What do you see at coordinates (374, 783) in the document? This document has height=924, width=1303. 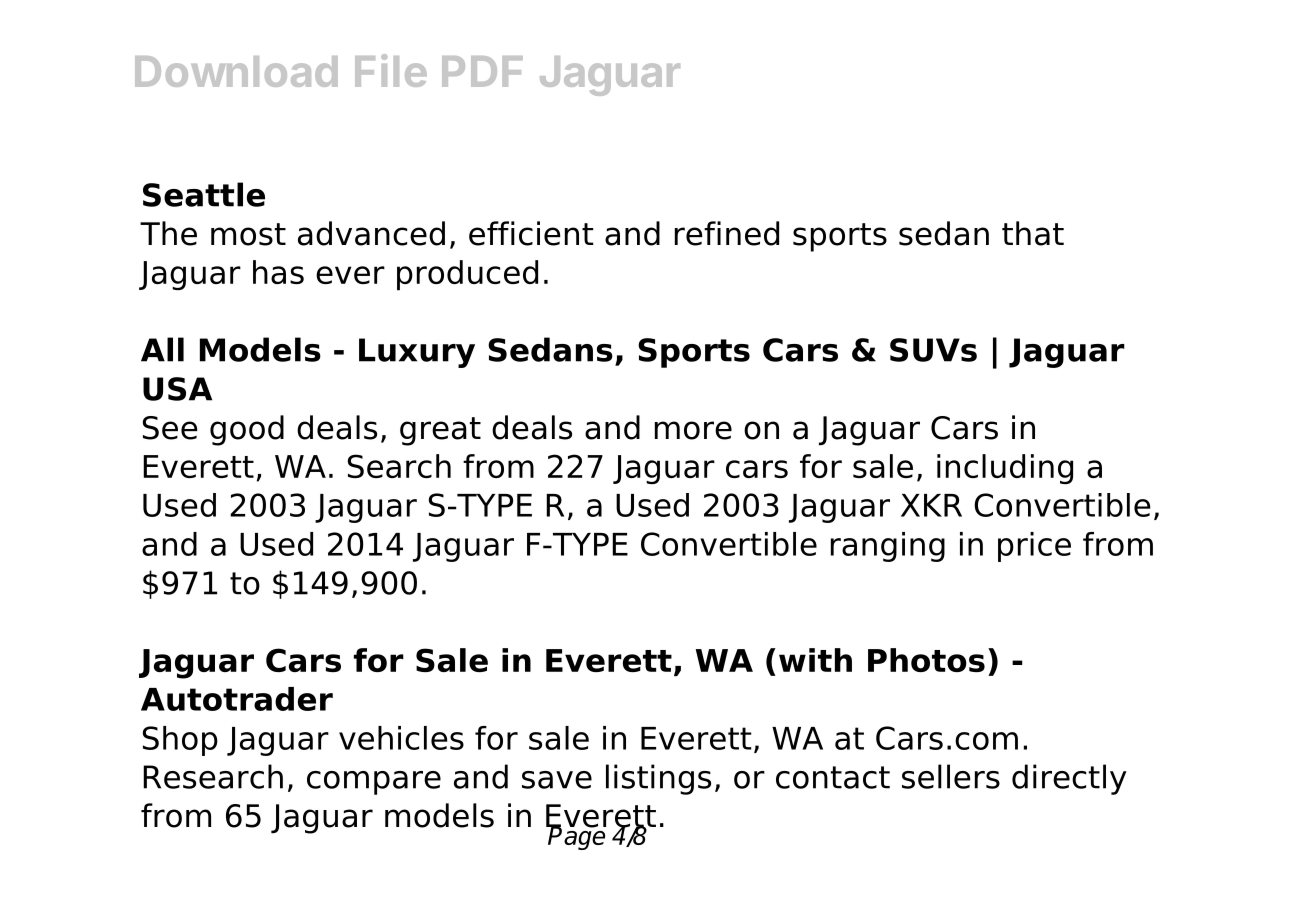 I see `compare` at bounding box center [374, 783].
